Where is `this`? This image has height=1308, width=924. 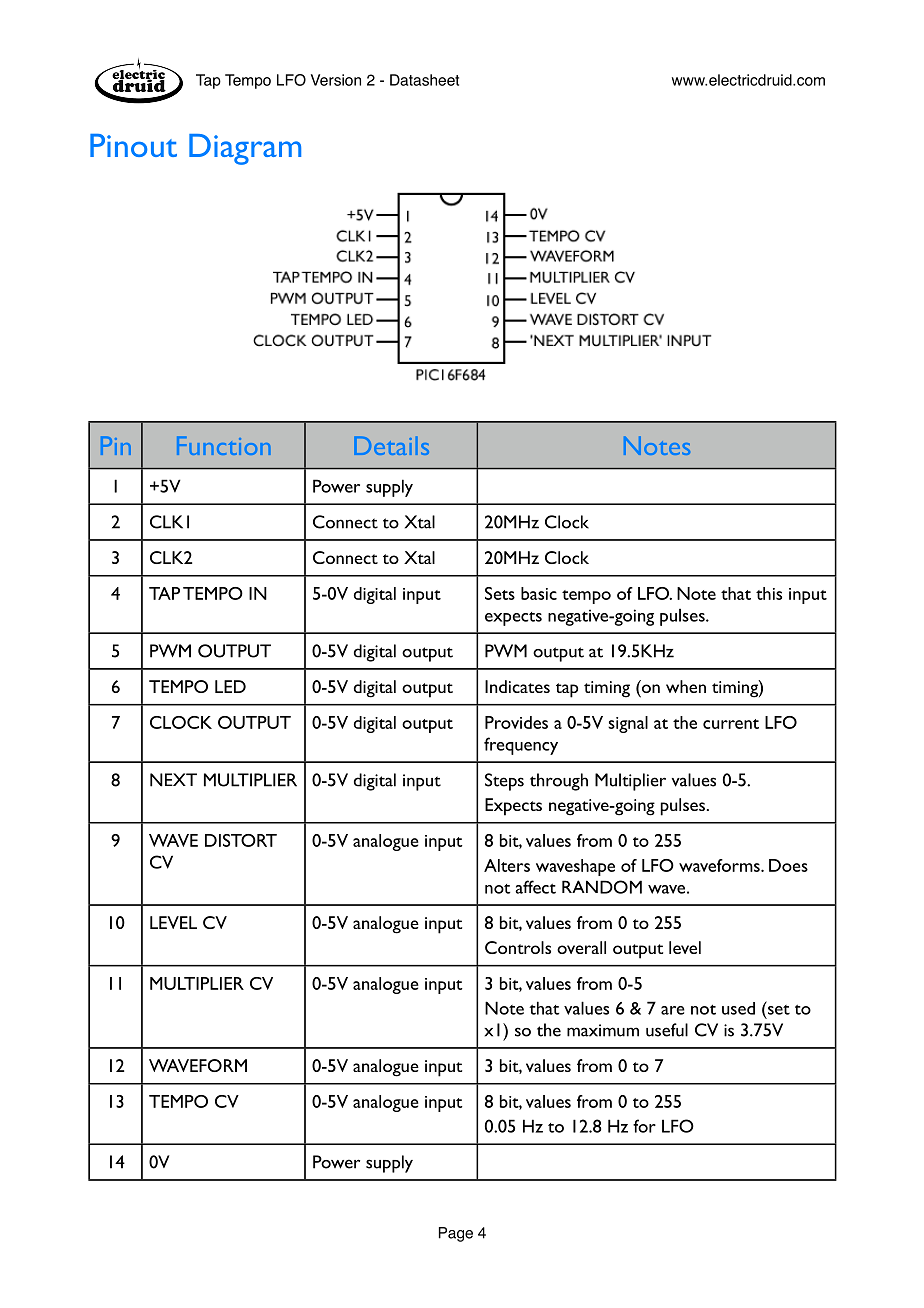
this is located at coordinates (769, 593).
